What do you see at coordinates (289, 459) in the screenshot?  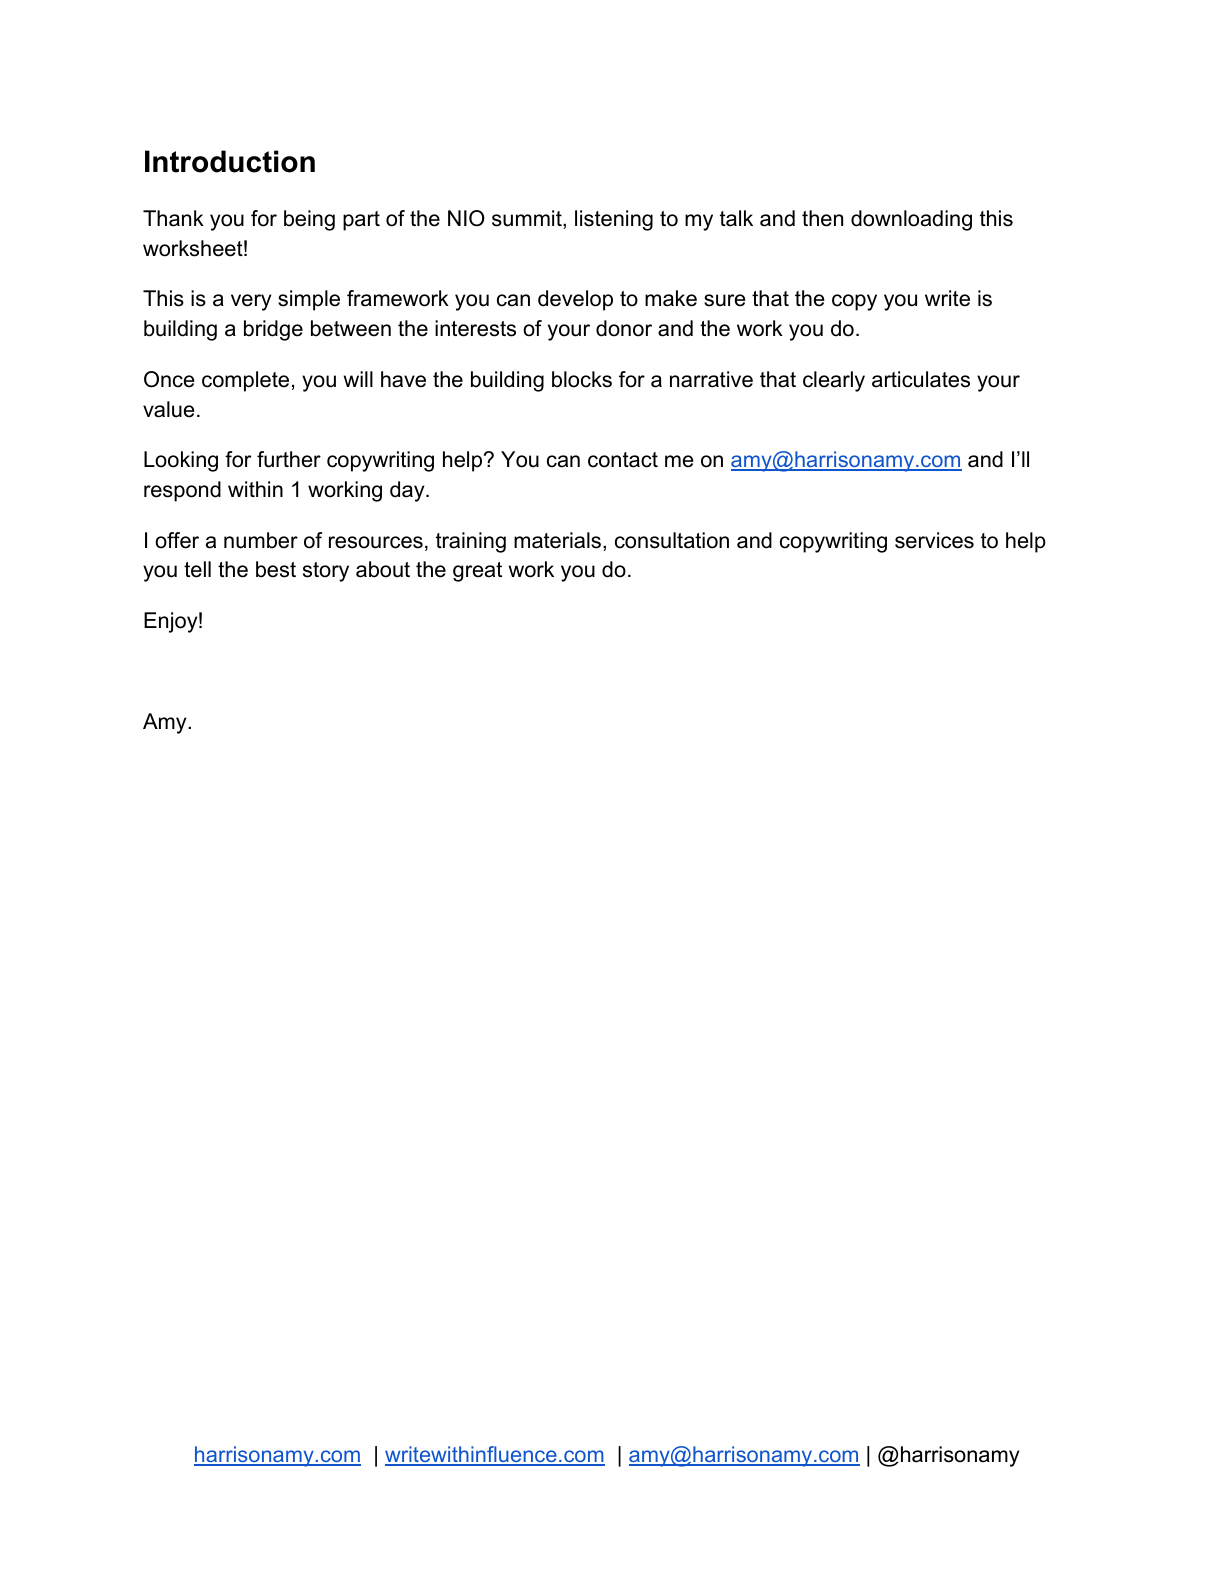 I see `further` at bounding box center [289, 459].
